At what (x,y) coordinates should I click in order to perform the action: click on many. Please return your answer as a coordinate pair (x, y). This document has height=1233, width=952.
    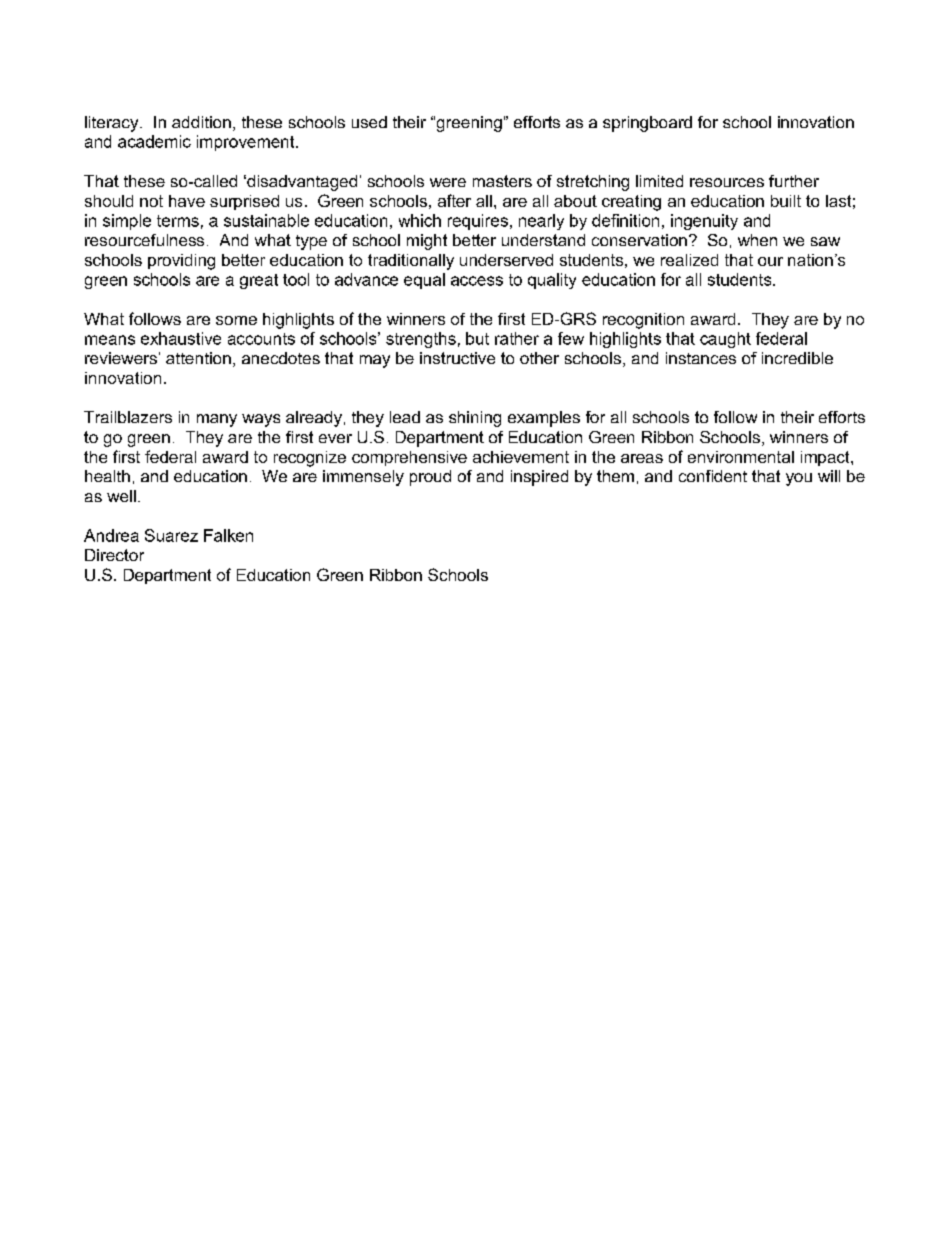
    Looking at the image, I should click on (217, 420).
